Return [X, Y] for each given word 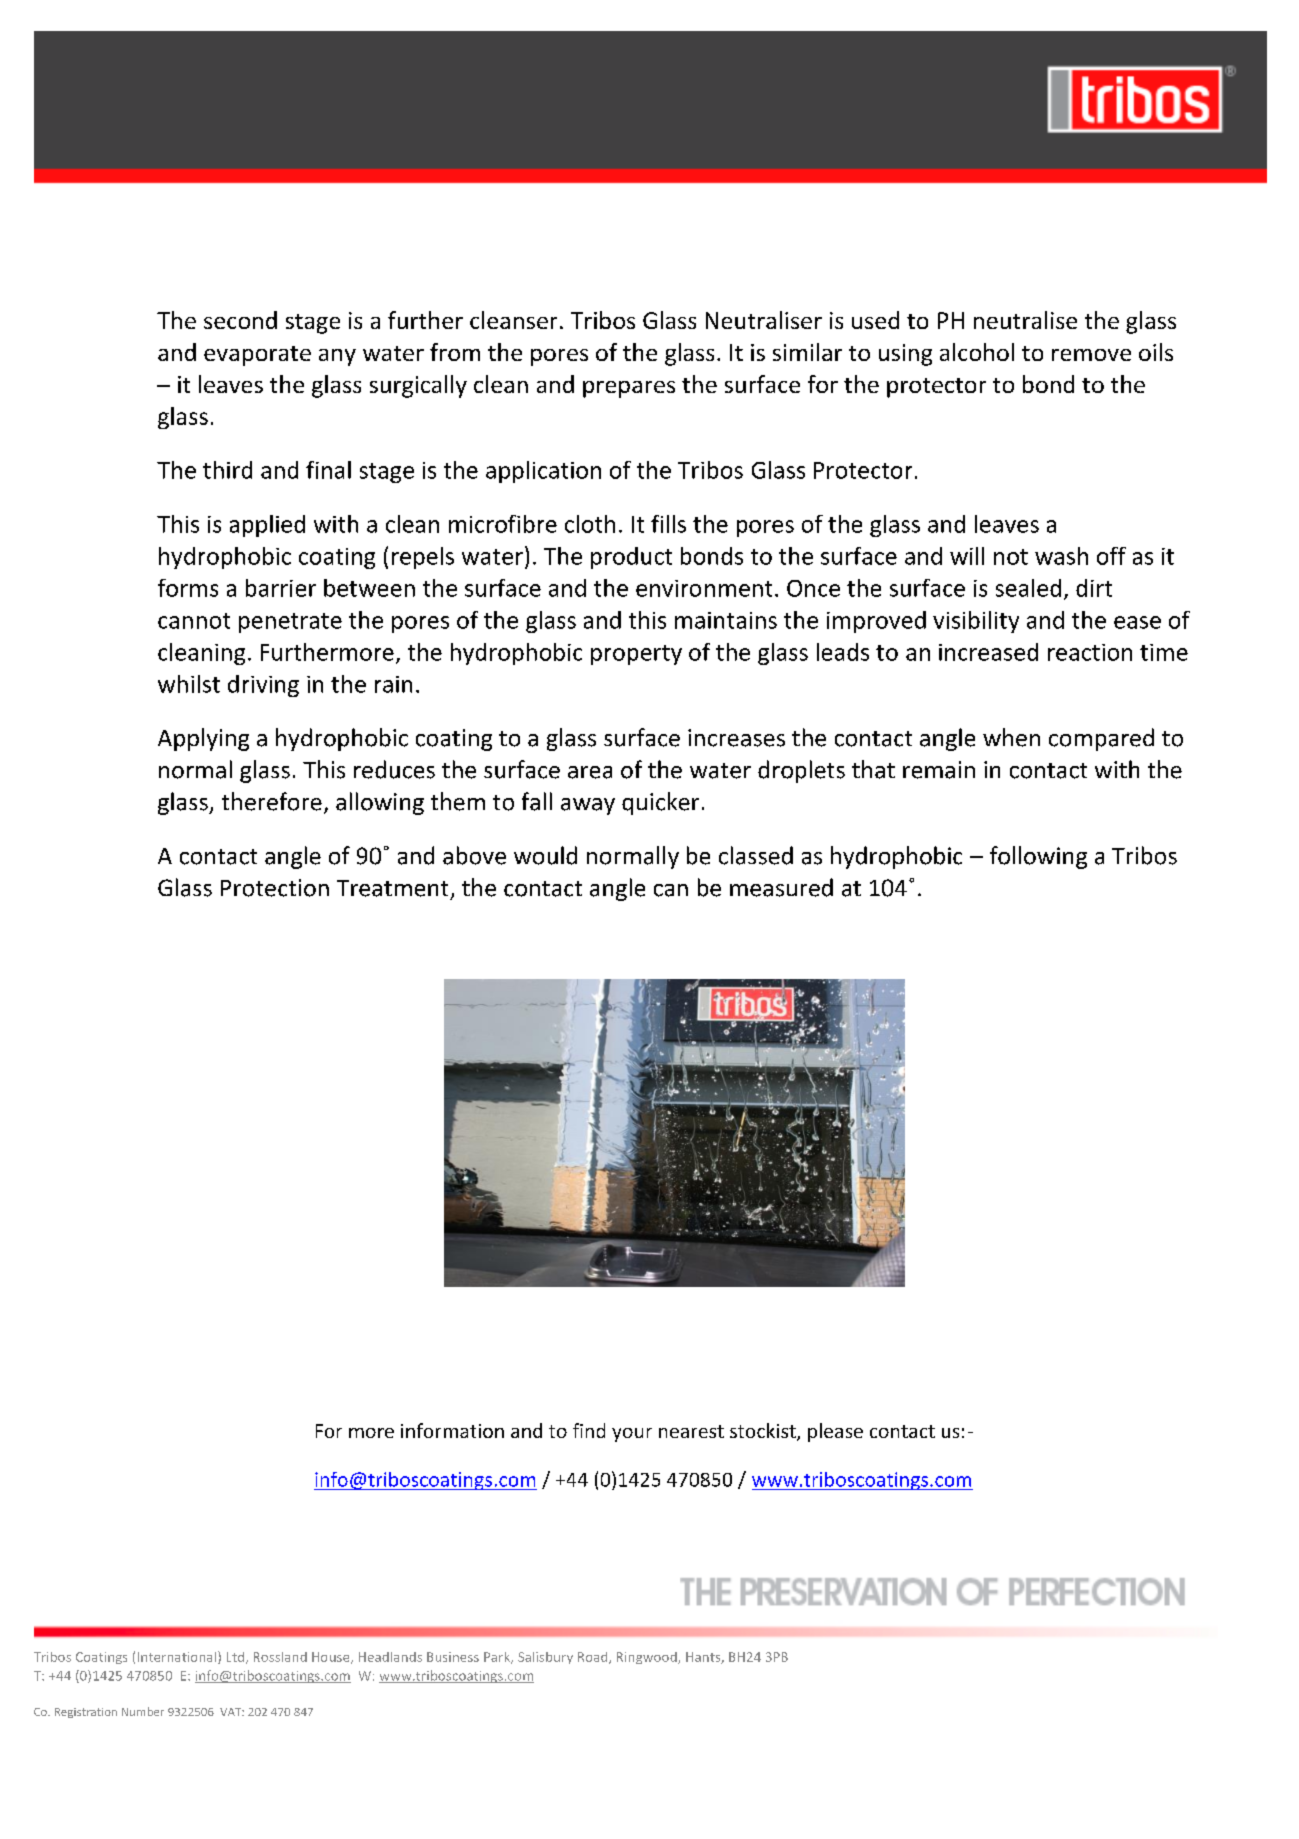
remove [1091, 355]
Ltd [235, 1657]
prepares [629, 389]
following [1038, 857]
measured [781, 887]
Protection [275, 888]
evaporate [257, 356]
